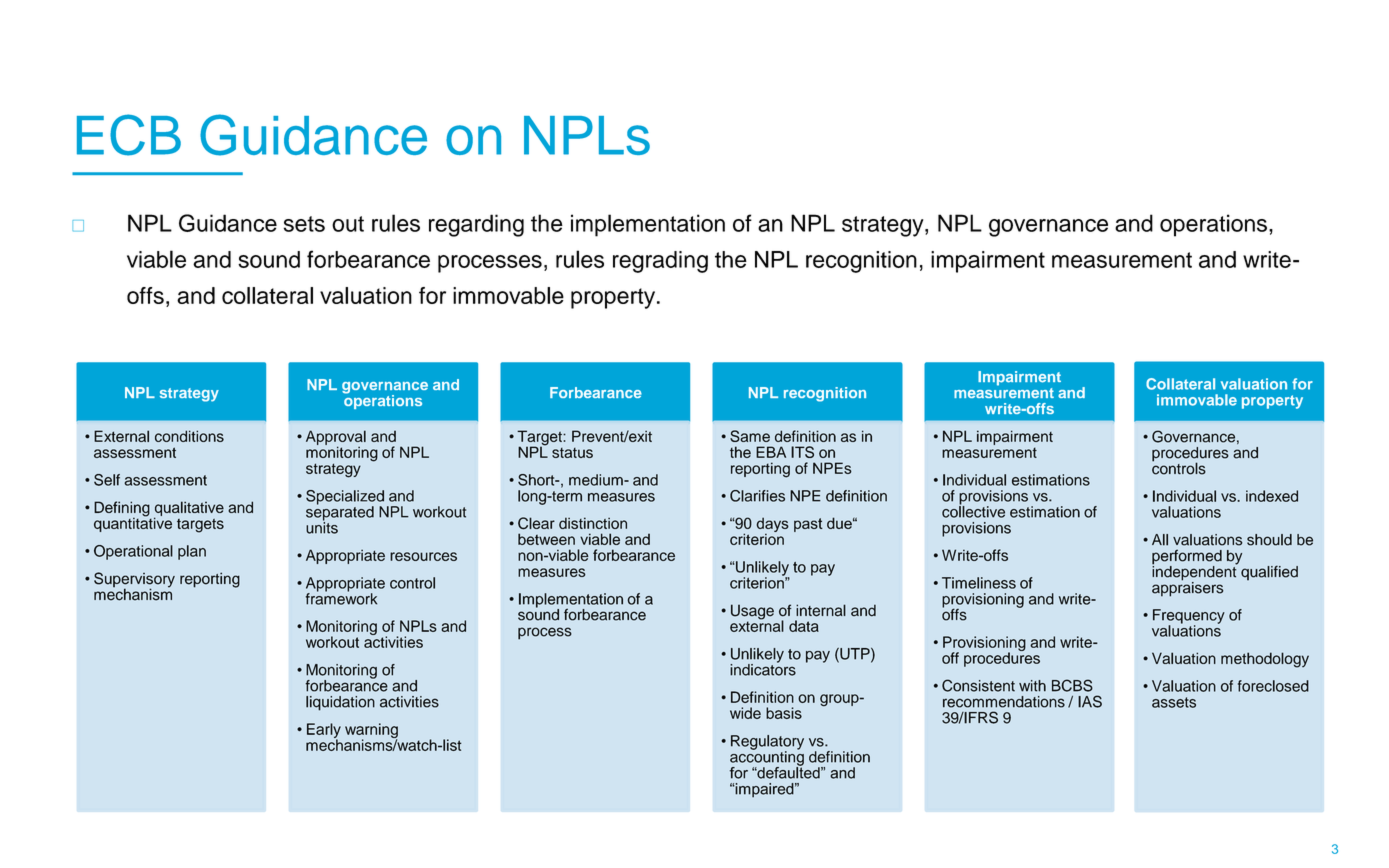  What do you see at coordinates (324, 731) in the image?
I see `Early` at bounding box center [324, 731].
